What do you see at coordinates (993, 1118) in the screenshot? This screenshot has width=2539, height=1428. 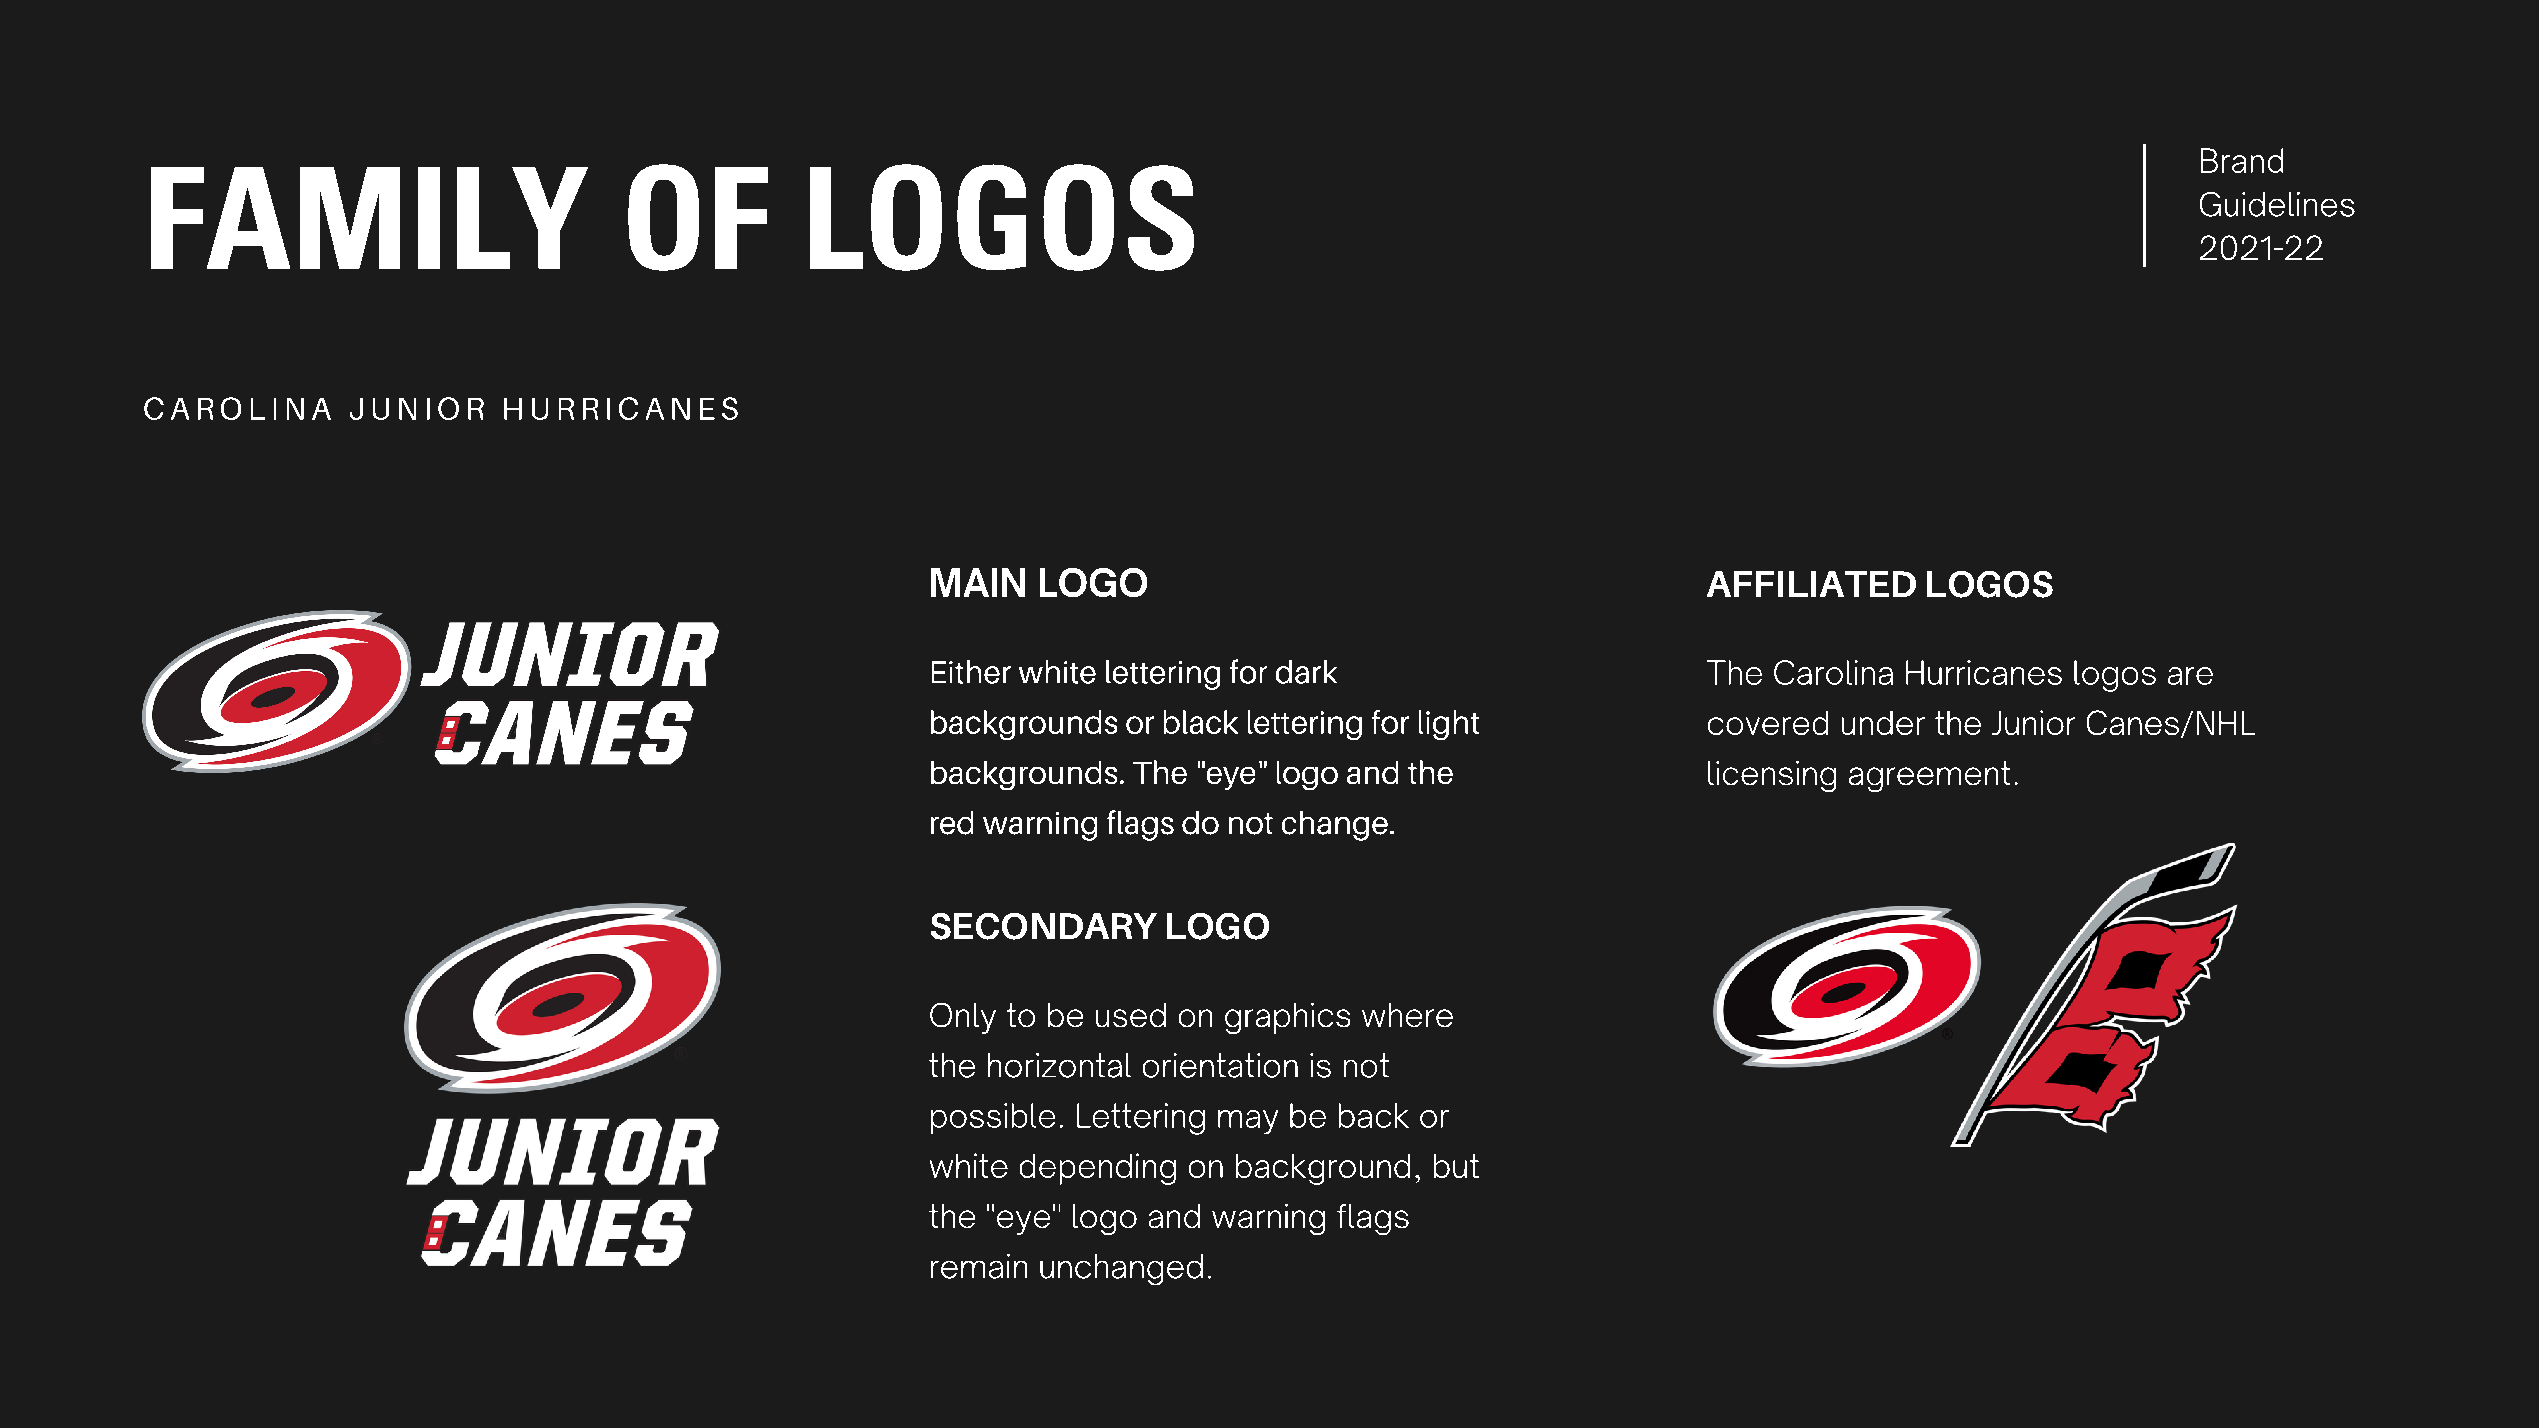 I see `possible` at bounding box center [993, 1118].
